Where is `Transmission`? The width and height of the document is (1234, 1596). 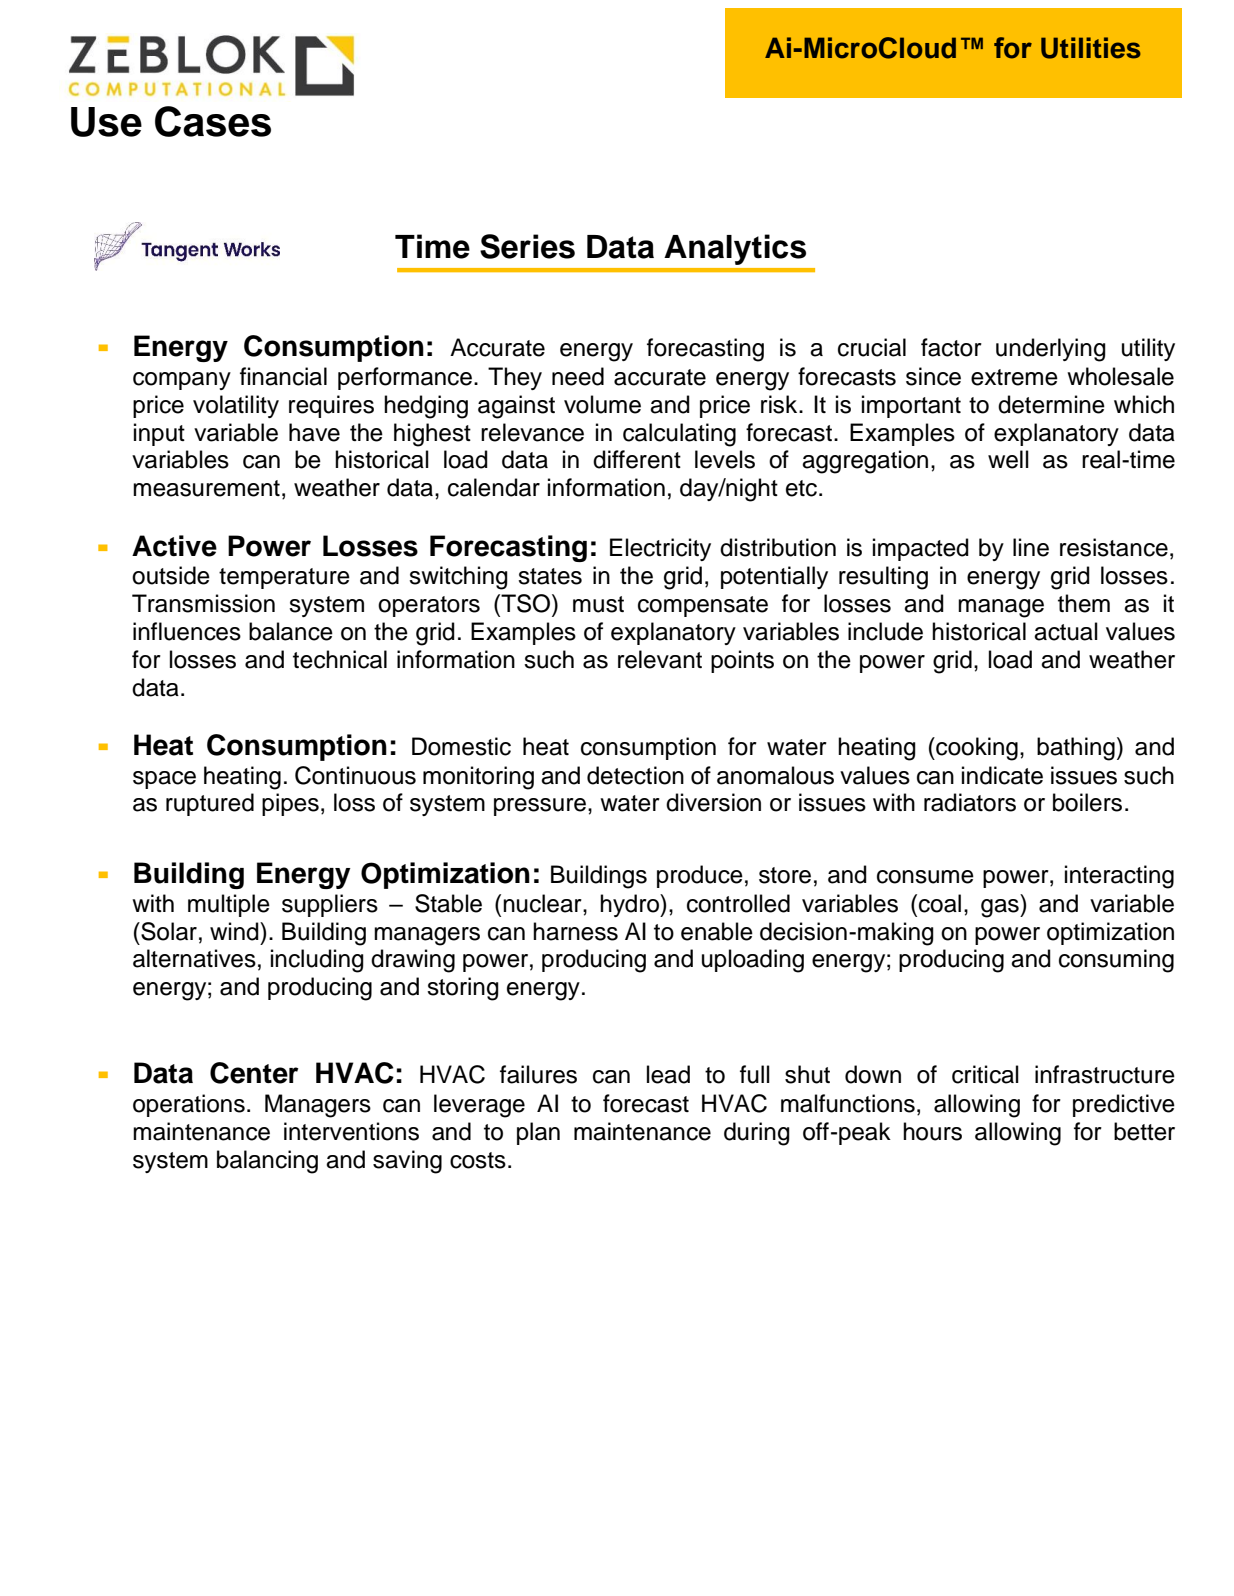
Transmission is located at coordinates (203, 603).
